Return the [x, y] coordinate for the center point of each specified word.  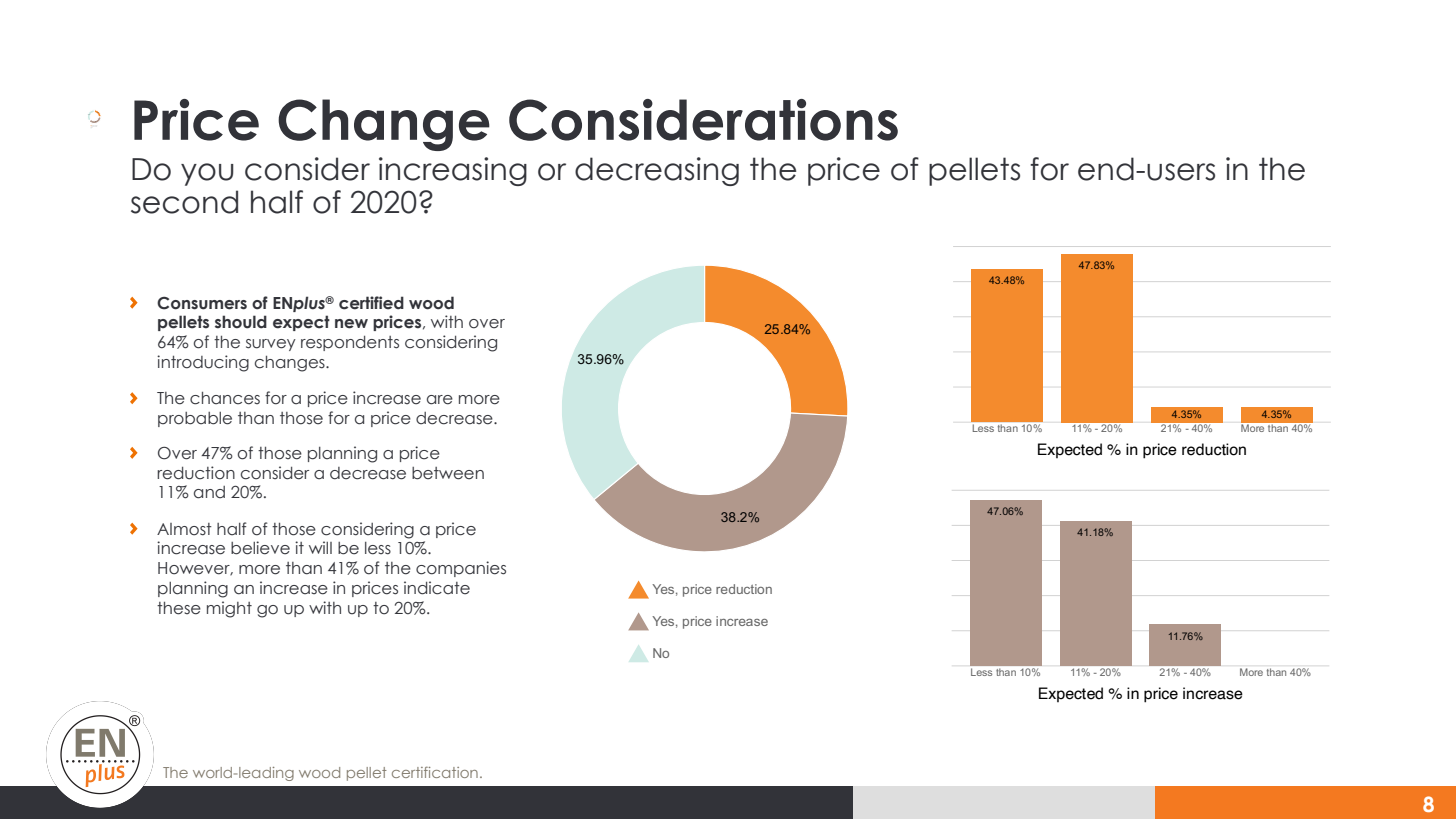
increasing [453, 171]
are [440, 400]
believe [260, 548]
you [207, 174]
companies [461, 569]
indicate [437, 588]
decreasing [657, 171]
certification [435, 772]
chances [225, 398]
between [448, 473]
